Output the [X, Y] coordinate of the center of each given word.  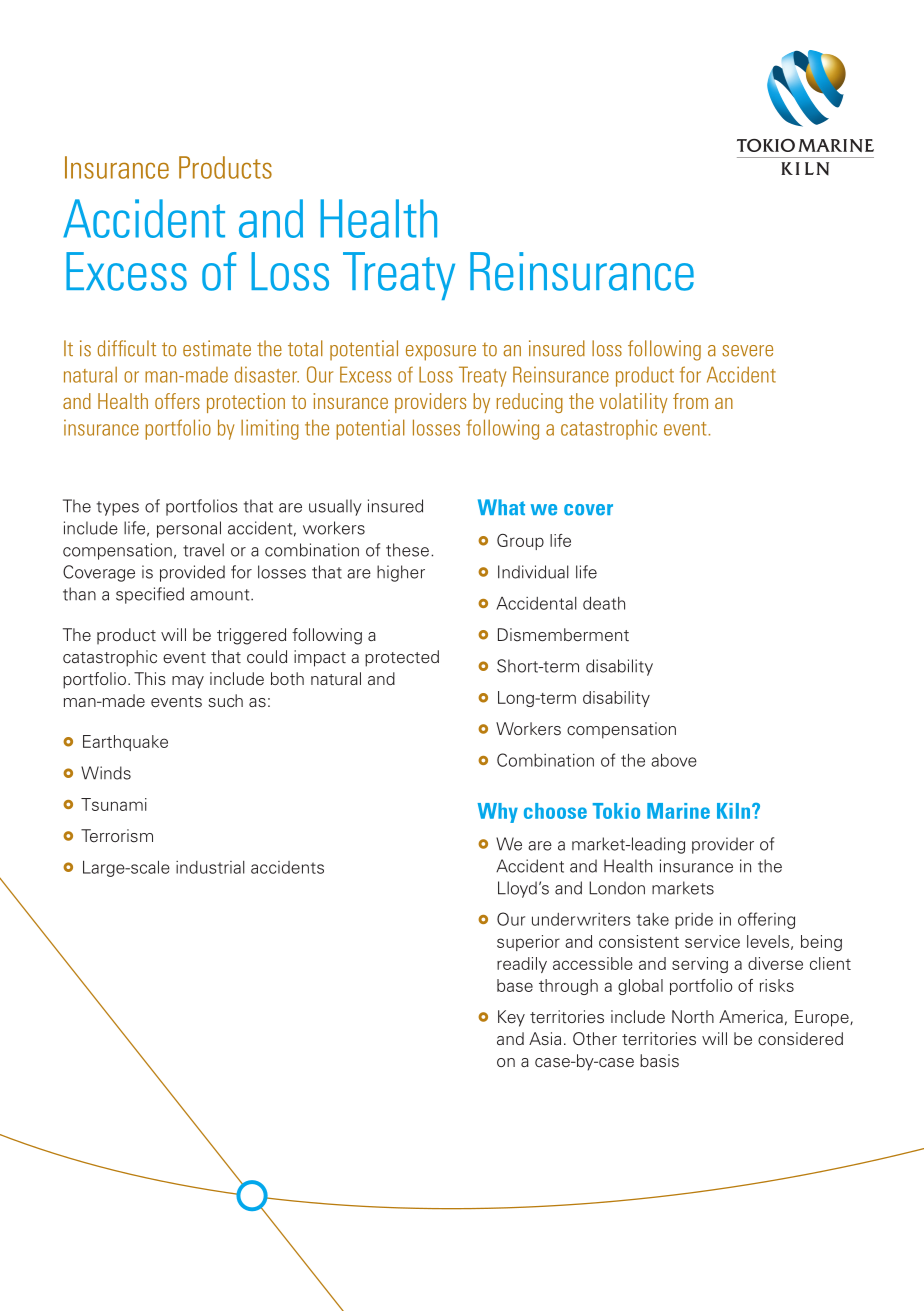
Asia [545, 1038]
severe [747, 351]
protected [402, 658]
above [674, 760]
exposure [441, 353]
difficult [127, 348]
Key [511, 1018]
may [188, 682]
